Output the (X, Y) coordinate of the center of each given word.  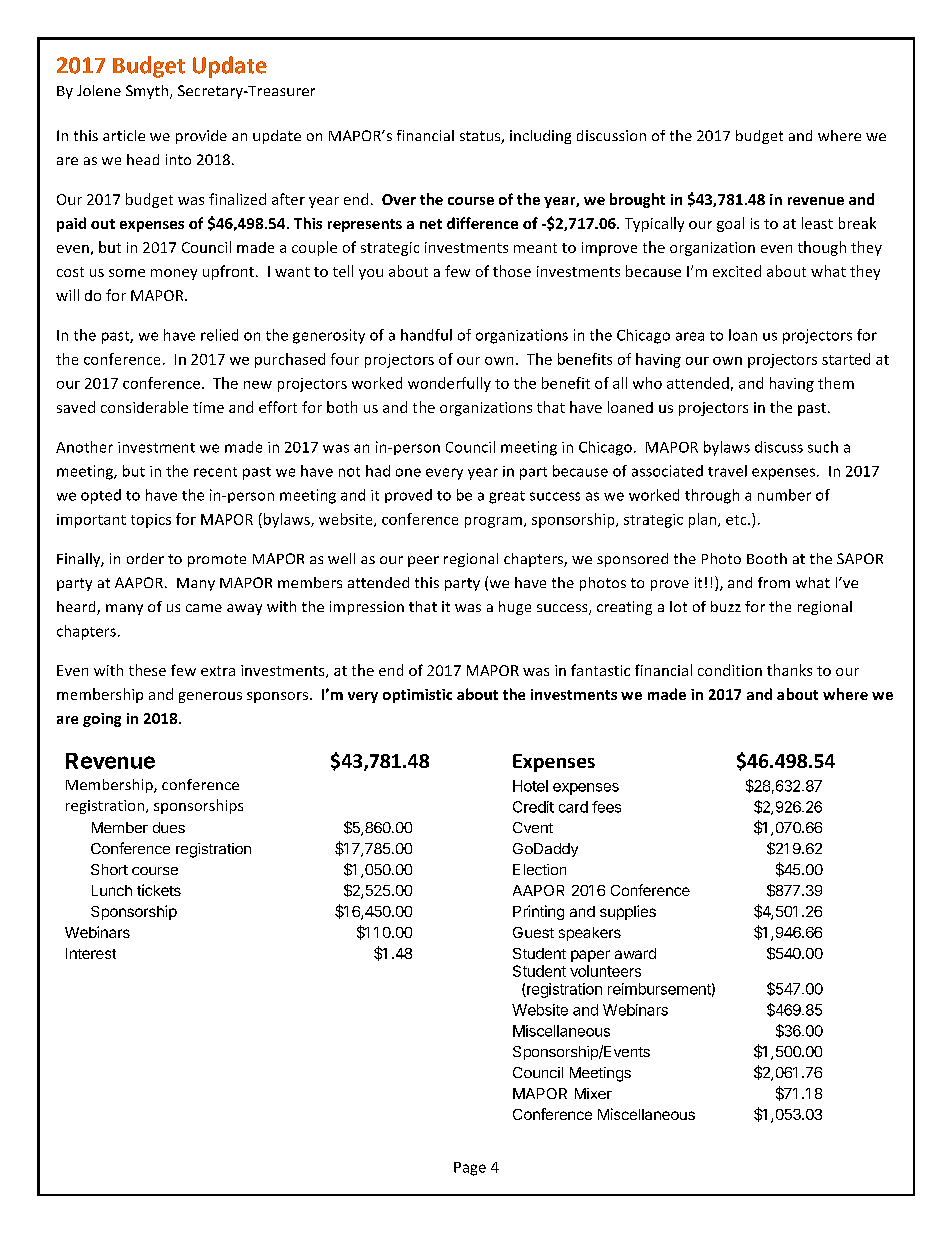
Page (470, 1169)
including (540, 137)
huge (515, 608)
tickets (159, 890)
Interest (91, 953)
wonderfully (449, 384)
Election (539, 869)
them (836, 383)
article (124, 135)
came (204, 608)
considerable (144, 407)
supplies (628, 912)
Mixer (593, 1093)
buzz (726, 606)
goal (730, 224)
